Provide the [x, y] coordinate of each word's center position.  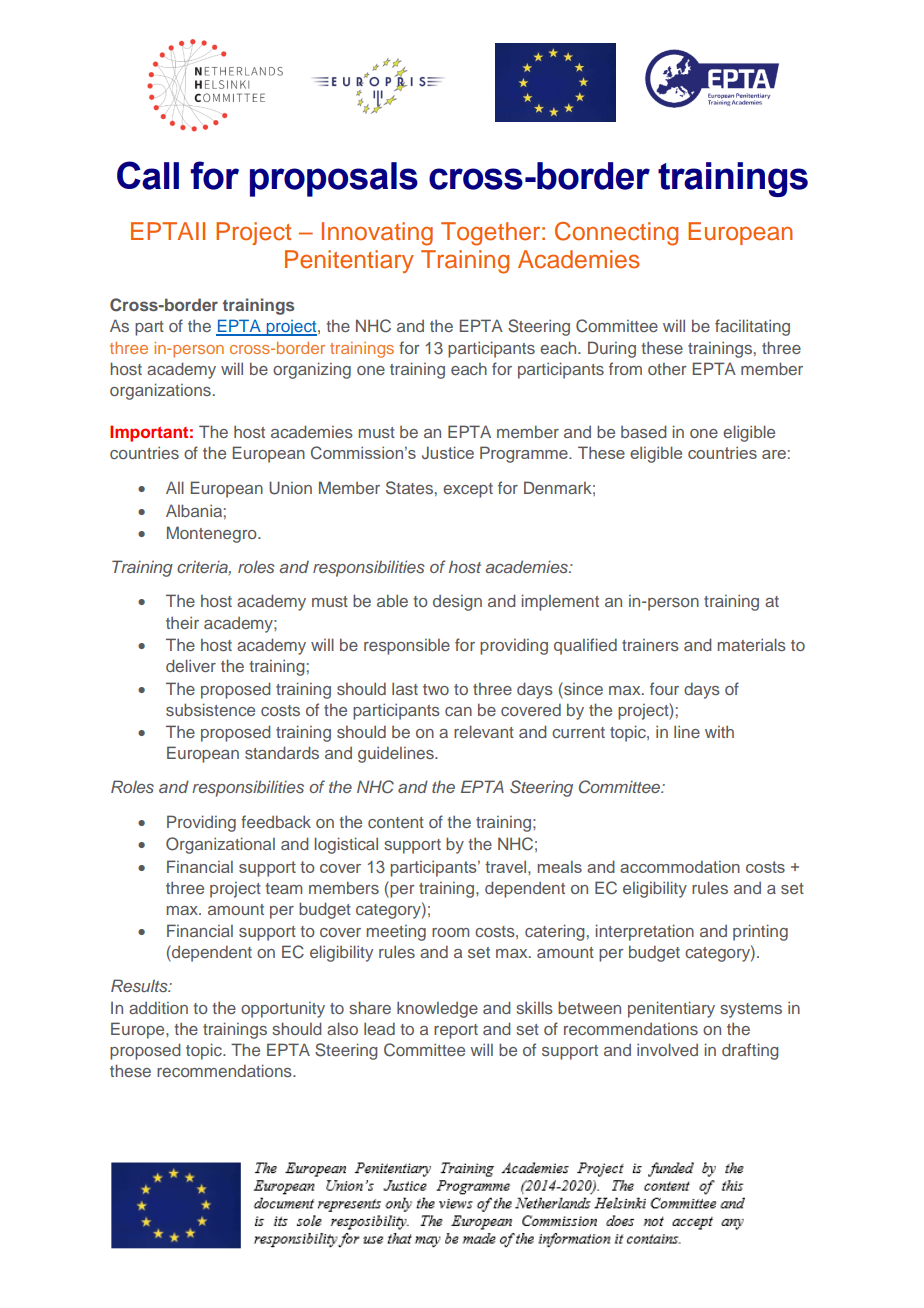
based [643, 431]
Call [148, 175]
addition [158, 1007]
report [456, 1031]
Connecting [616, 234]
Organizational [220, 845]
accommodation [680, 866]
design [457, 603]
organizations [160, 391]
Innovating [377, 234]
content [396, 822]
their [182, 622]
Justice [448, 452]
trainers [650, 645]
